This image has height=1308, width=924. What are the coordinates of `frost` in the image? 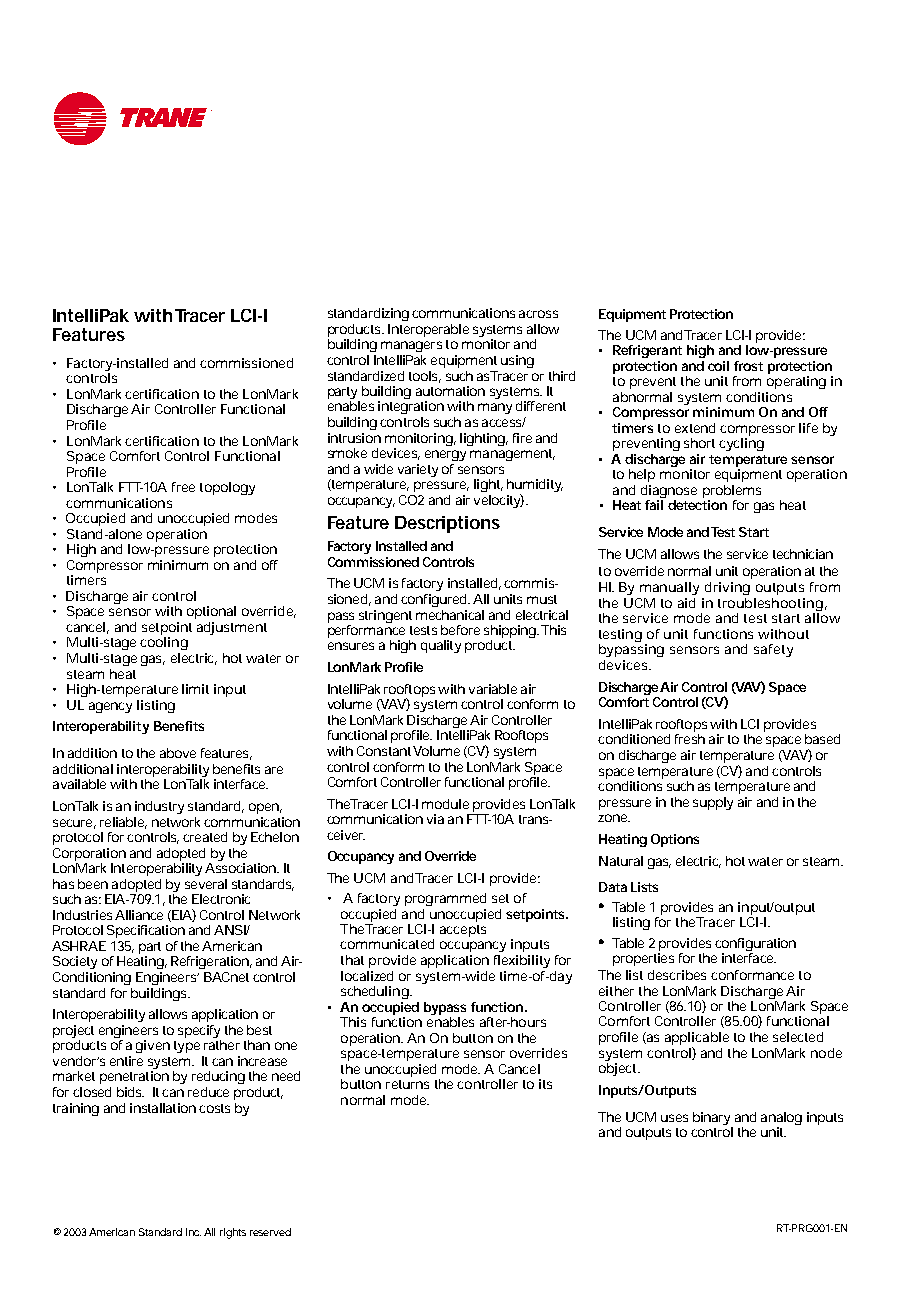 It's located at (748, 366).
